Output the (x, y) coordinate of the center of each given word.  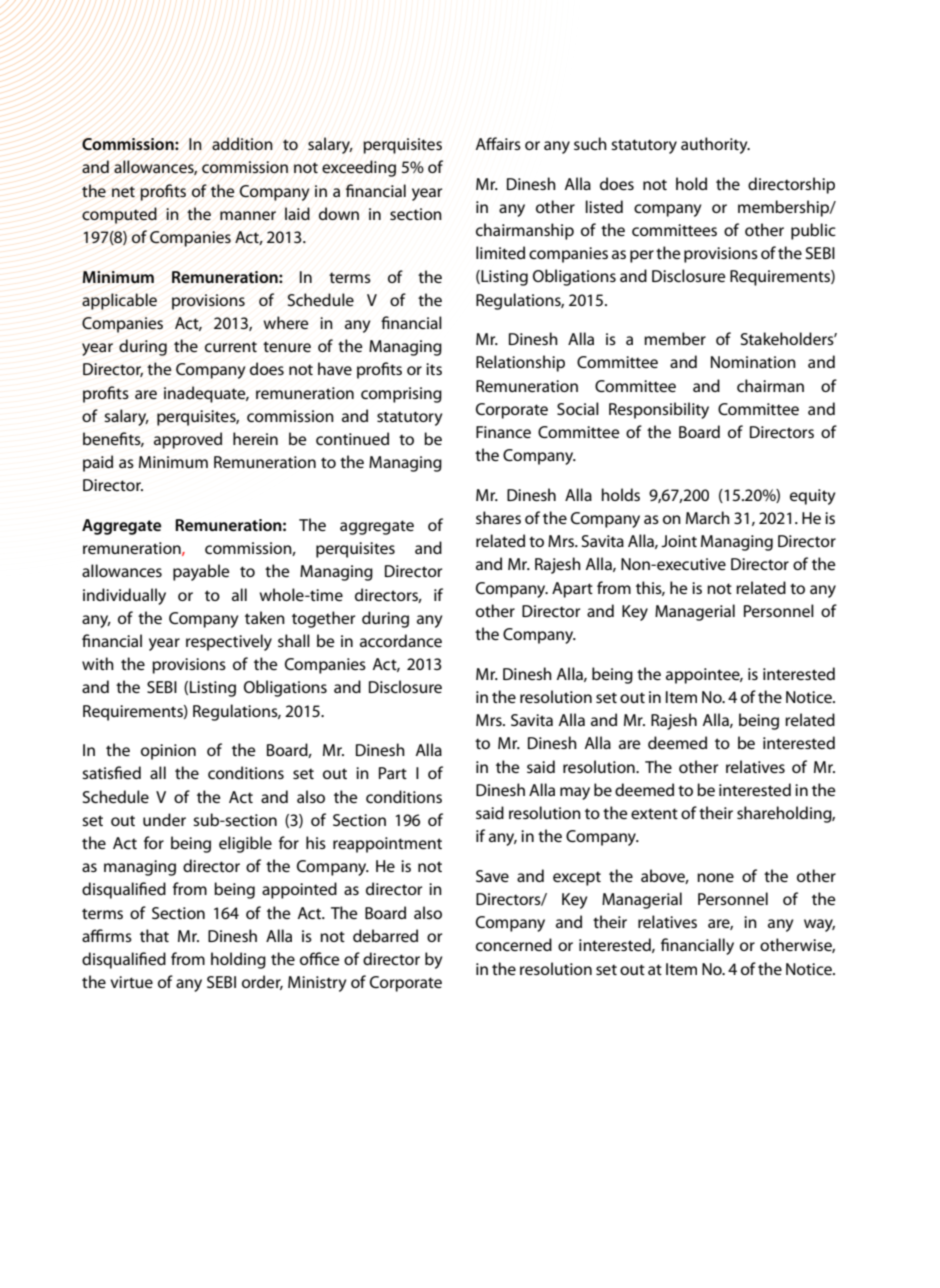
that (154, 935)
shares (498, 517)
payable (201, 572)
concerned (514, 944)
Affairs (498, 143)
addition (242, 144)
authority (715, 145)
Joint (679, 541)
